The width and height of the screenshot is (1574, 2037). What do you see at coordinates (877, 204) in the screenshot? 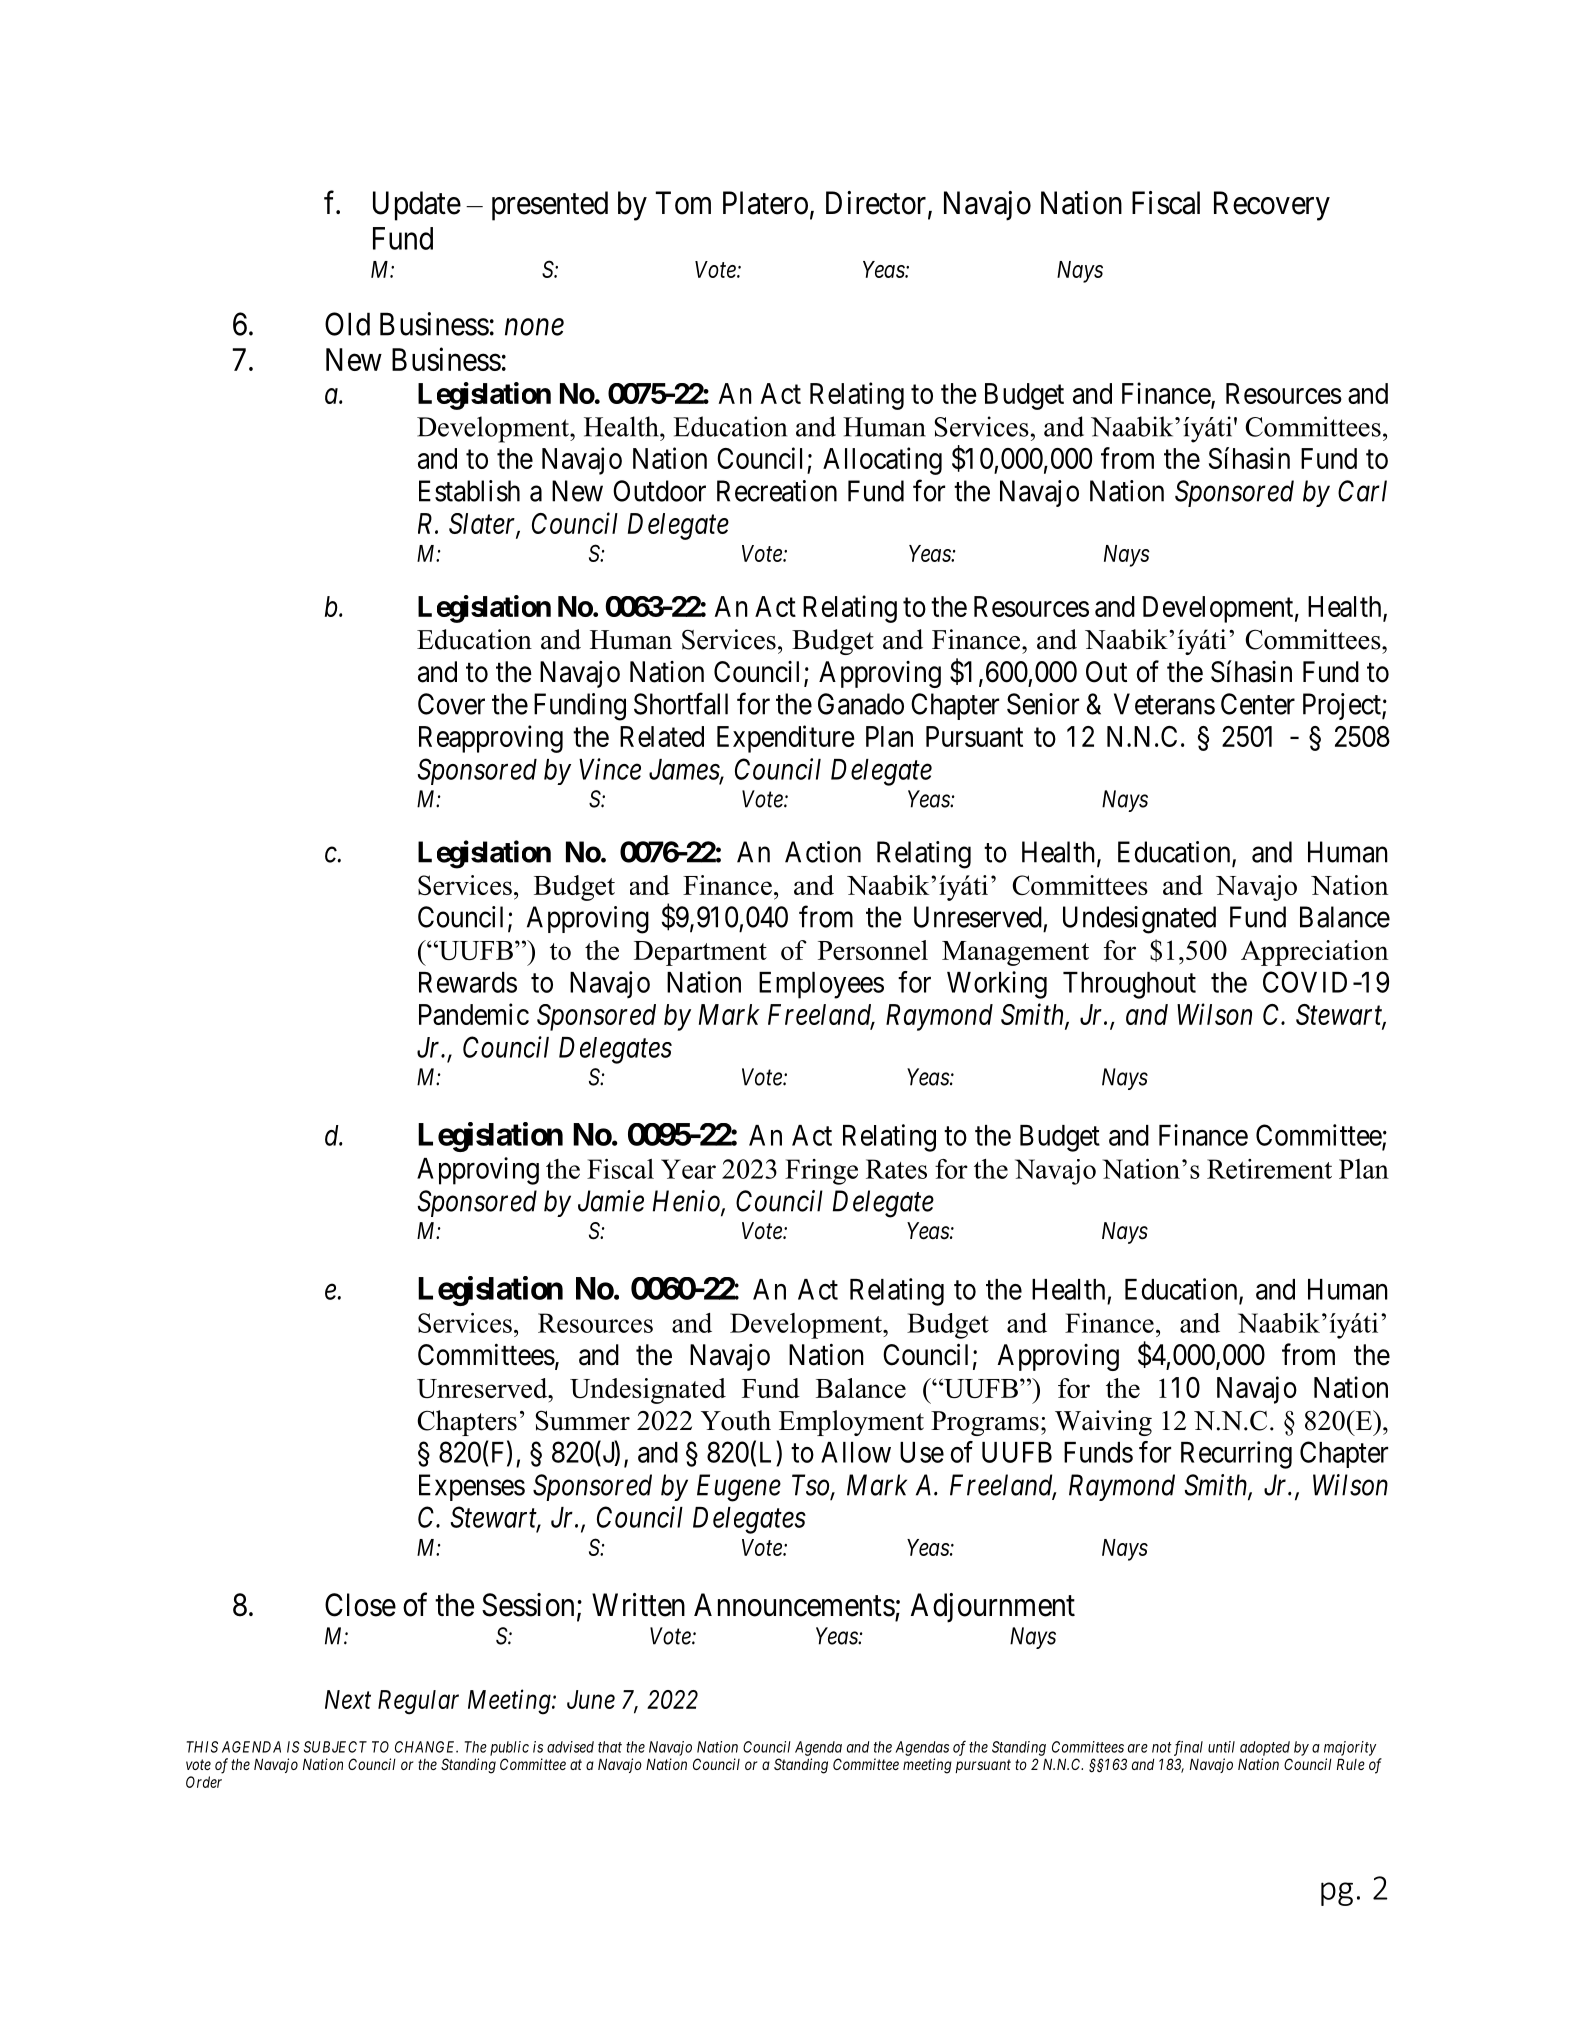
I see `Director` at bounding box center [877, 204].
